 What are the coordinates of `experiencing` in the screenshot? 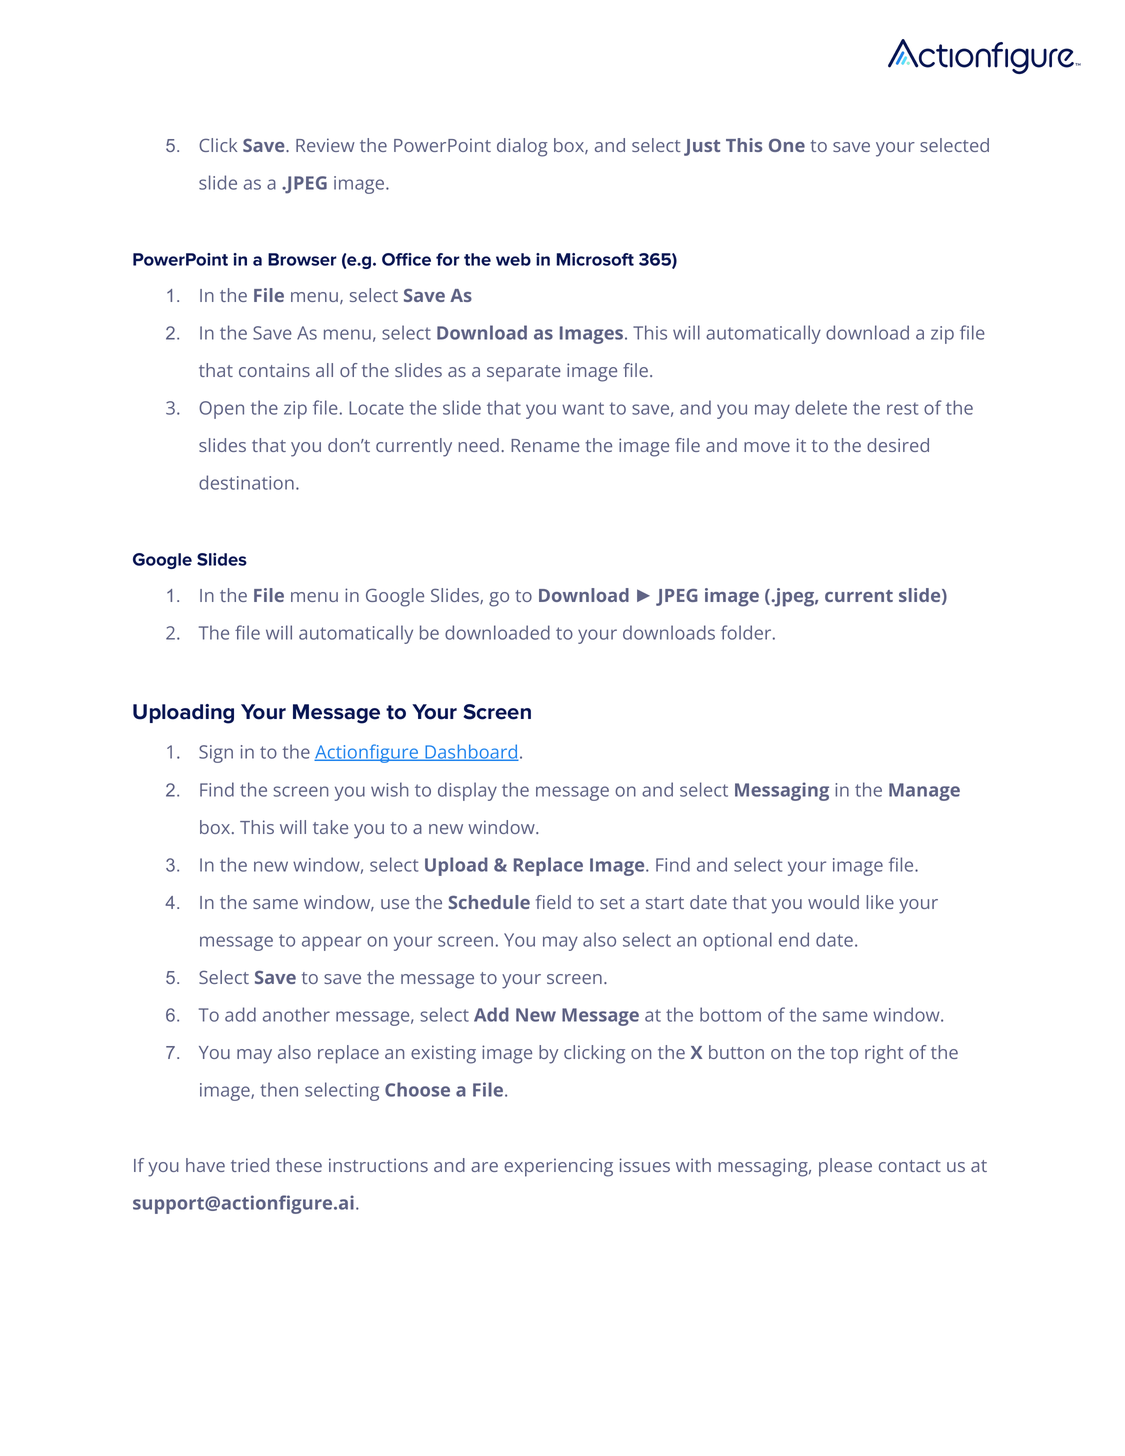 It's located at (558, 1167).
